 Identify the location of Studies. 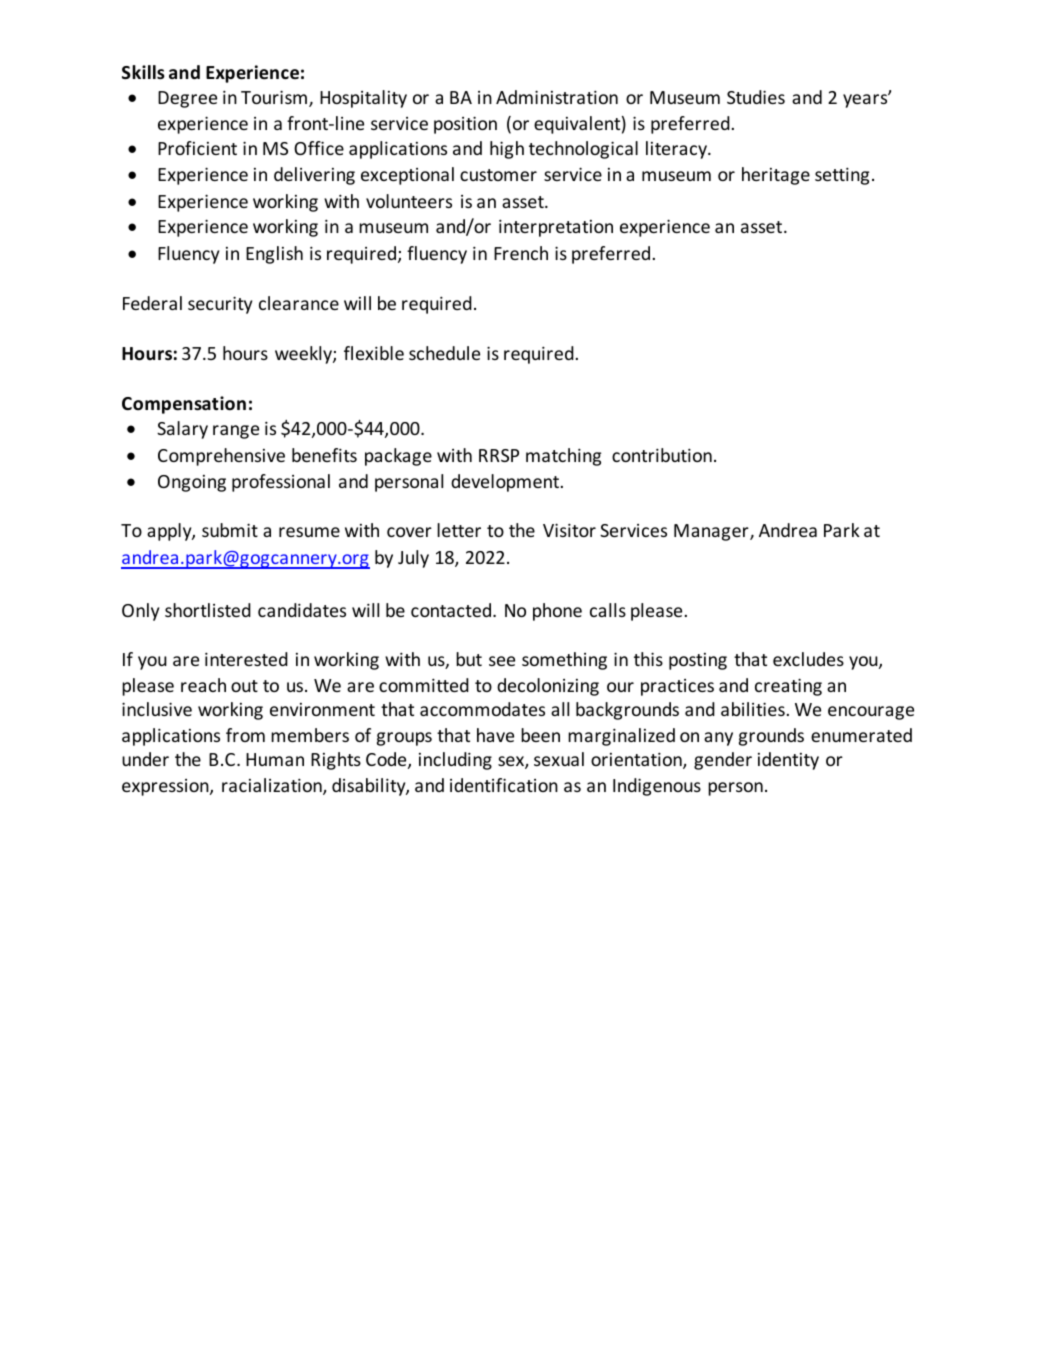
(756, 97).
